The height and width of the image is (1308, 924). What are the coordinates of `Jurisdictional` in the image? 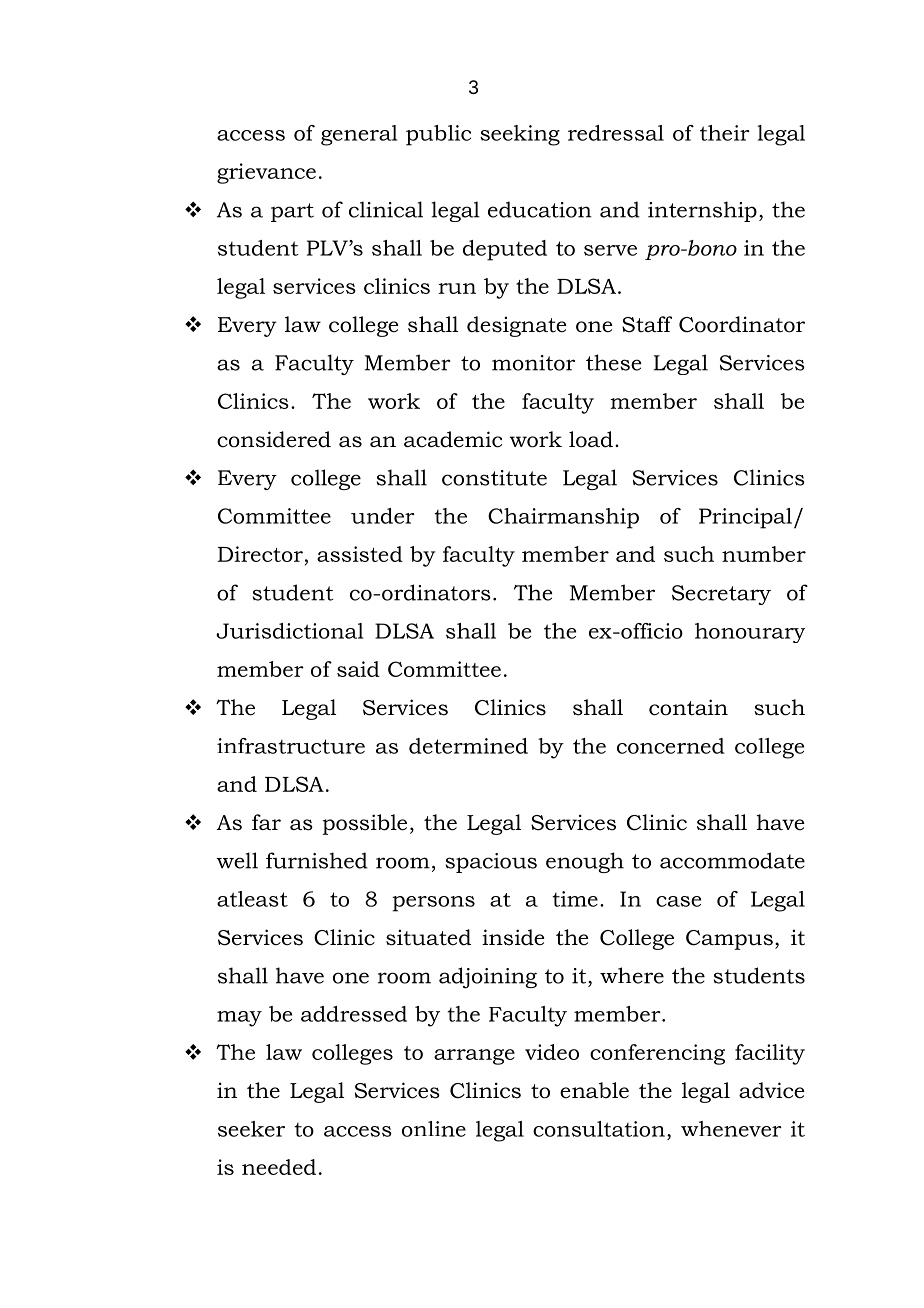 It's located at (290, 631).
